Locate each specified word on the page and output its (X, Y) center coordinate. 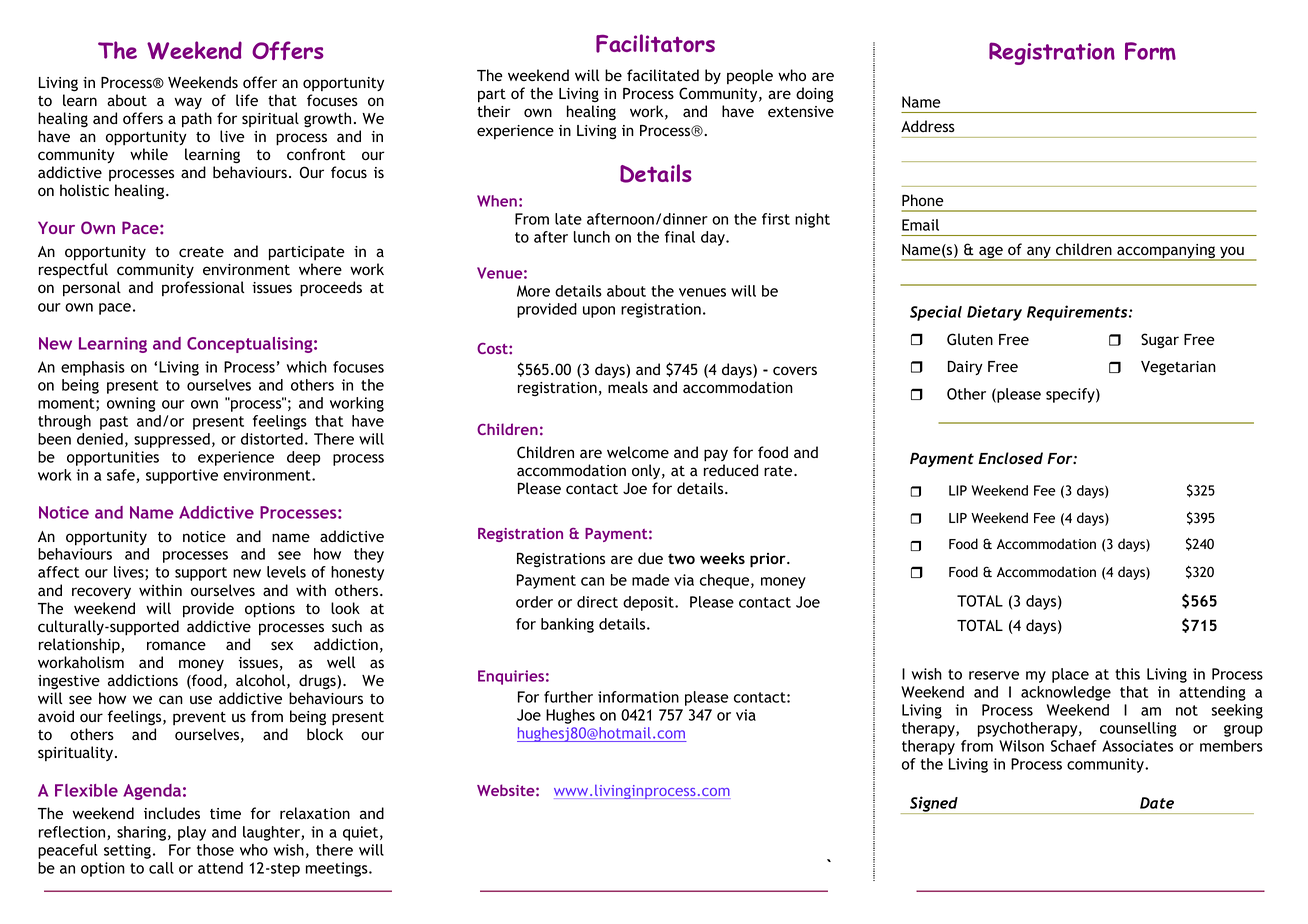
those (215, 850)
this (1127, 674)
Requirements (1078, 313)
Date (1157, 803)
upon (599, 312)
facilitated (663, 75)
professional (203, 288)
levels (286, 572)
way (188, 103)
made (651, 580)
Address (928, 126)
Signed (934, 805)
